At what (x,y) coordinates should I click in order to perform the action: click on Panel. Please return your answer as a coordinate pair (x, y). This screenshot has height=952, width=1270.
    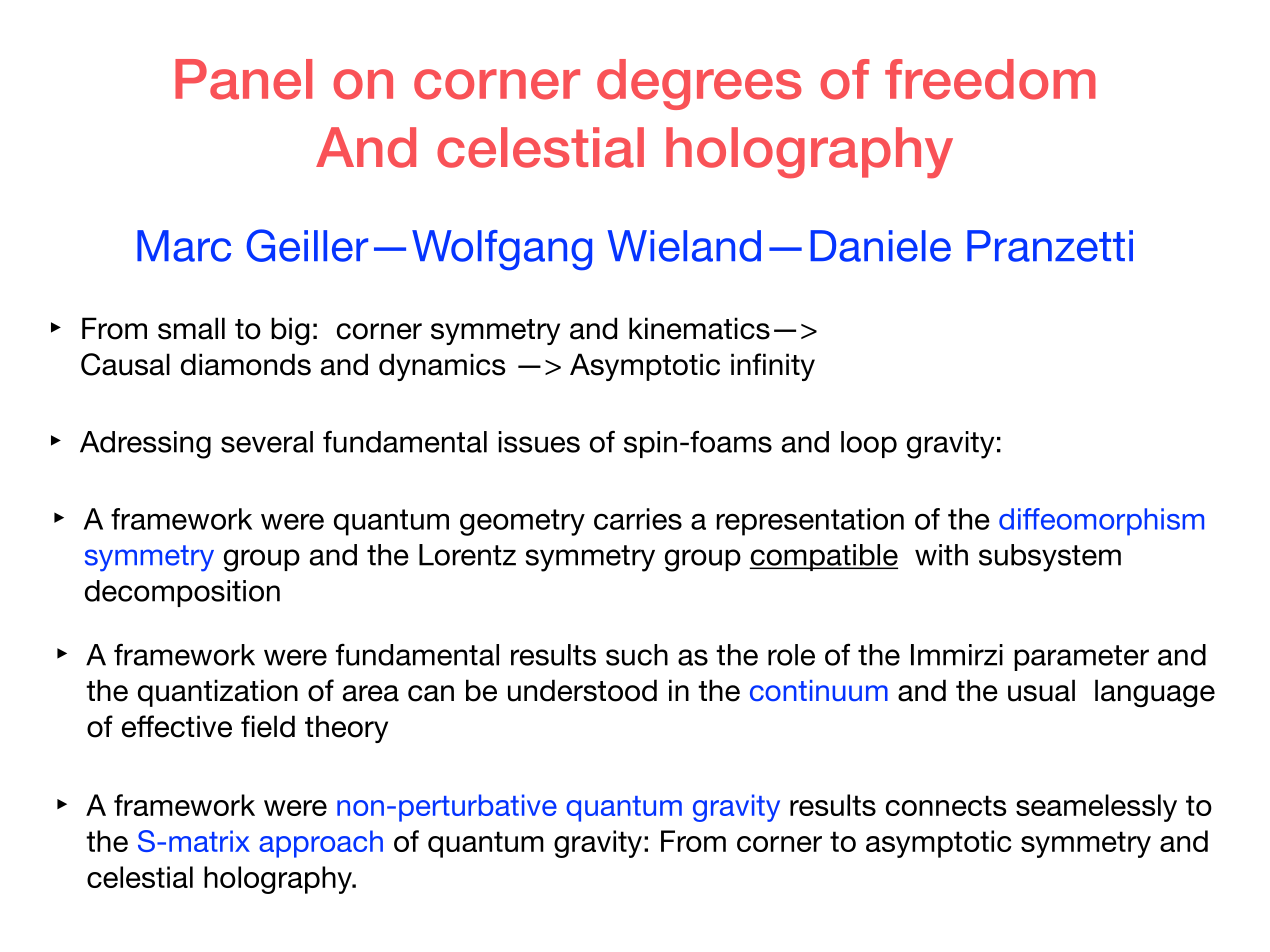
    Looking at the image, I should click on (243, 79).
